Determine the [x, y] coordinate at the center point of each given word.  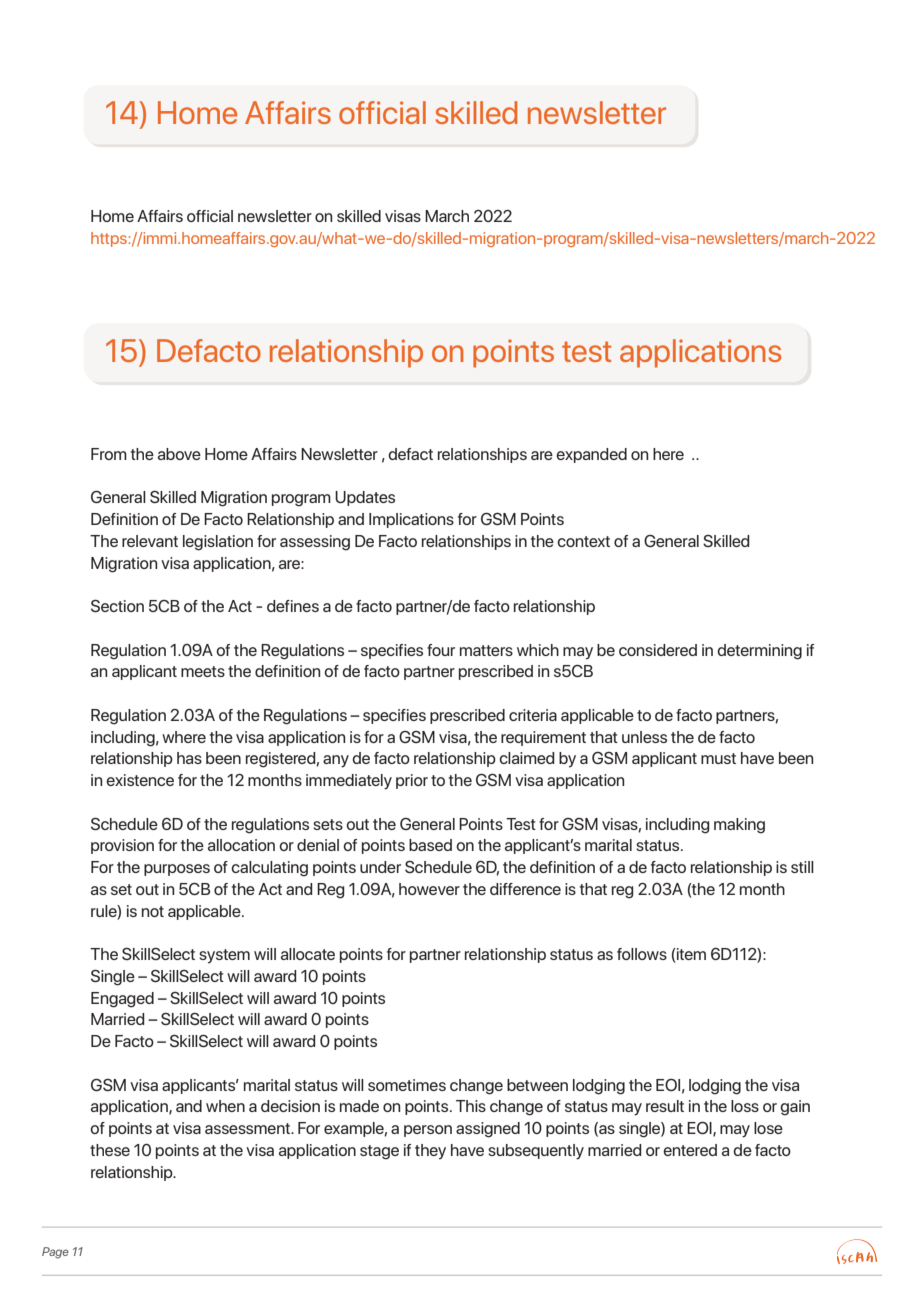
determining [759, 652]
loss [745, 1106]
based [430, 845]
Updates [365, 498]
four [441, 650]
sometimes [407, 1085]
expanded [591, 455]
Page [55, 1253]
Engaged [122, 1000]
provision [122, 846]
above [179, 454]
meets [203, 671]
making [739, 826]
